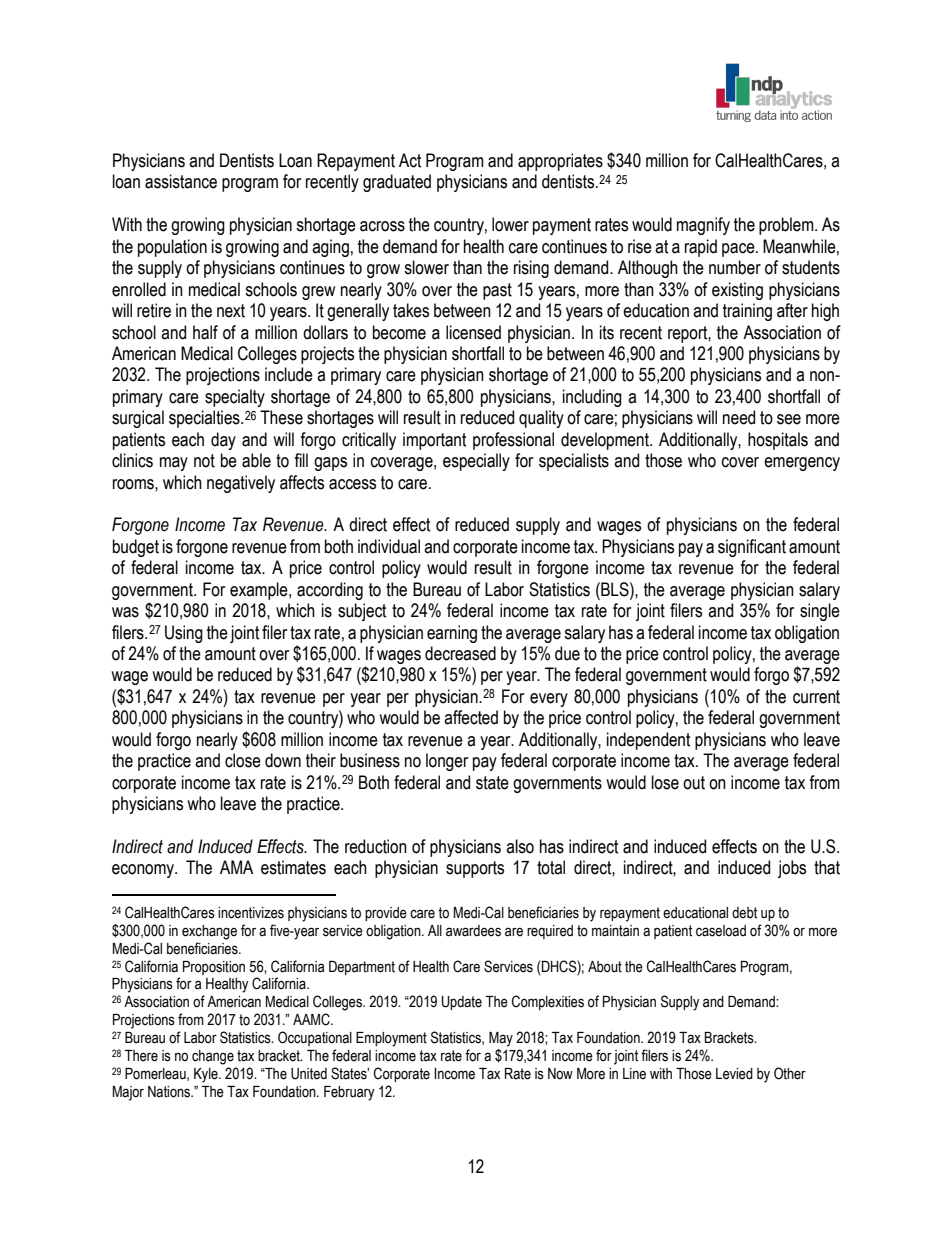  What do you see at coordinates (649, 741) in the document?
I see `independent` at bounding box center [649, 741].
